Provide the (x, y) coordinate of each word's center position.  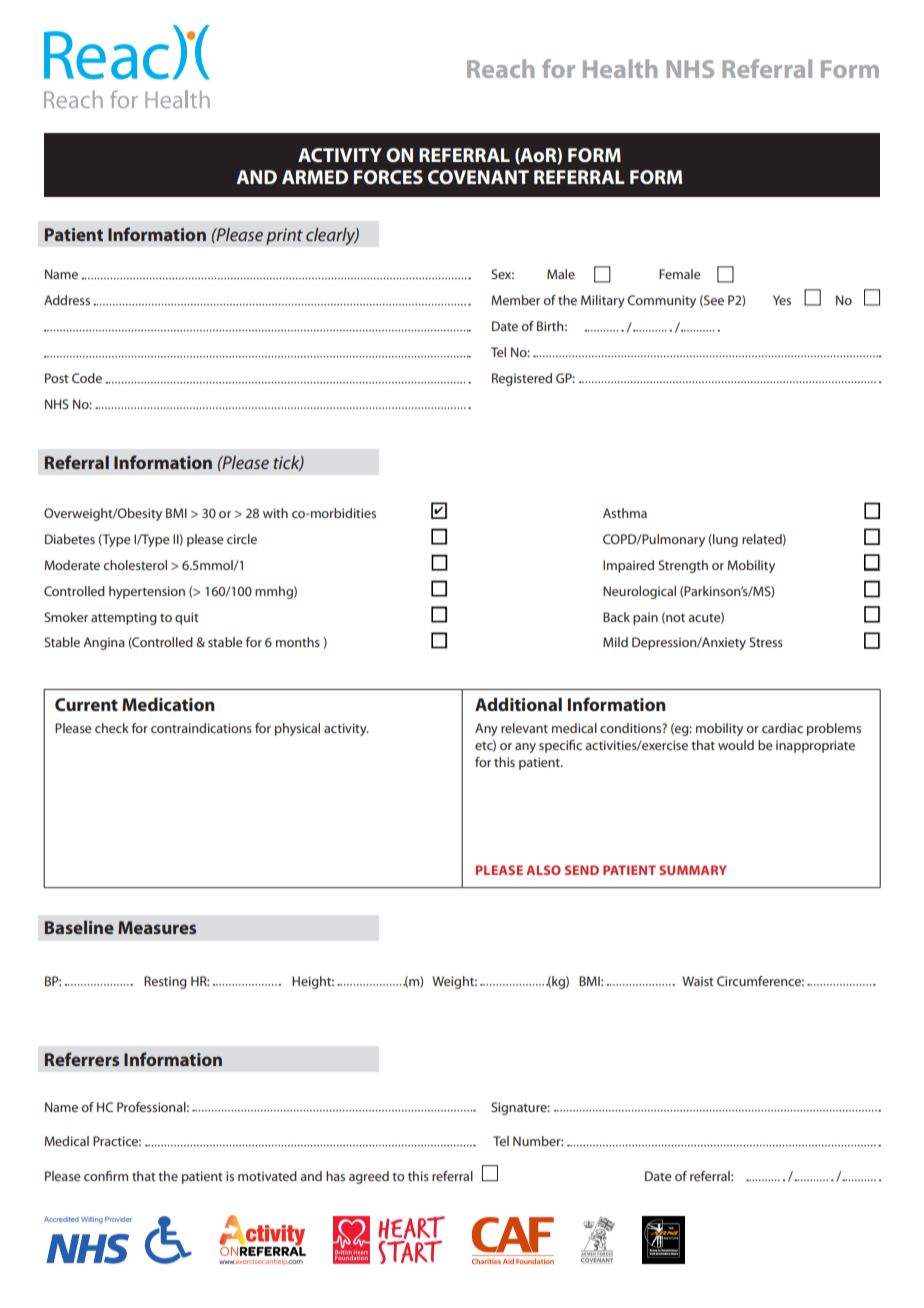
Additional (518, 704)
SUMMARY (693, 870)
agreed (369, 1177)
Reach (500, 68)
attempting (124, 618)
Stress (766, 642)
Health (620, 68)
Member (515, 300)
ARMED (315, 177)
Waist (698, 981)
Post (57, 378)
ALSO (543, 870)
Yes (782, 300)
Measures (157, 927)
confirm (106, 1176)
